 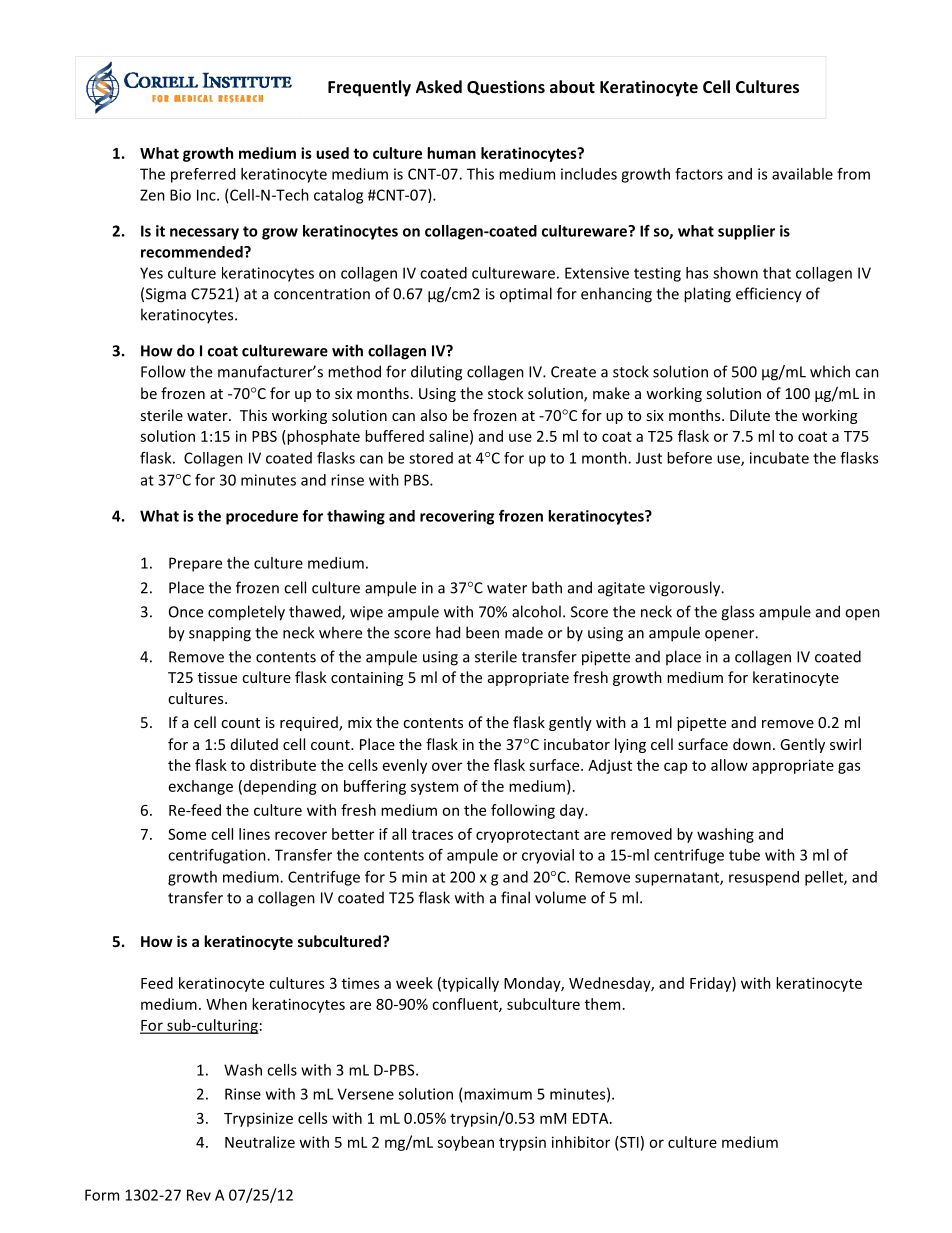 I want to click on Questions, so click(x=506, y=87).
